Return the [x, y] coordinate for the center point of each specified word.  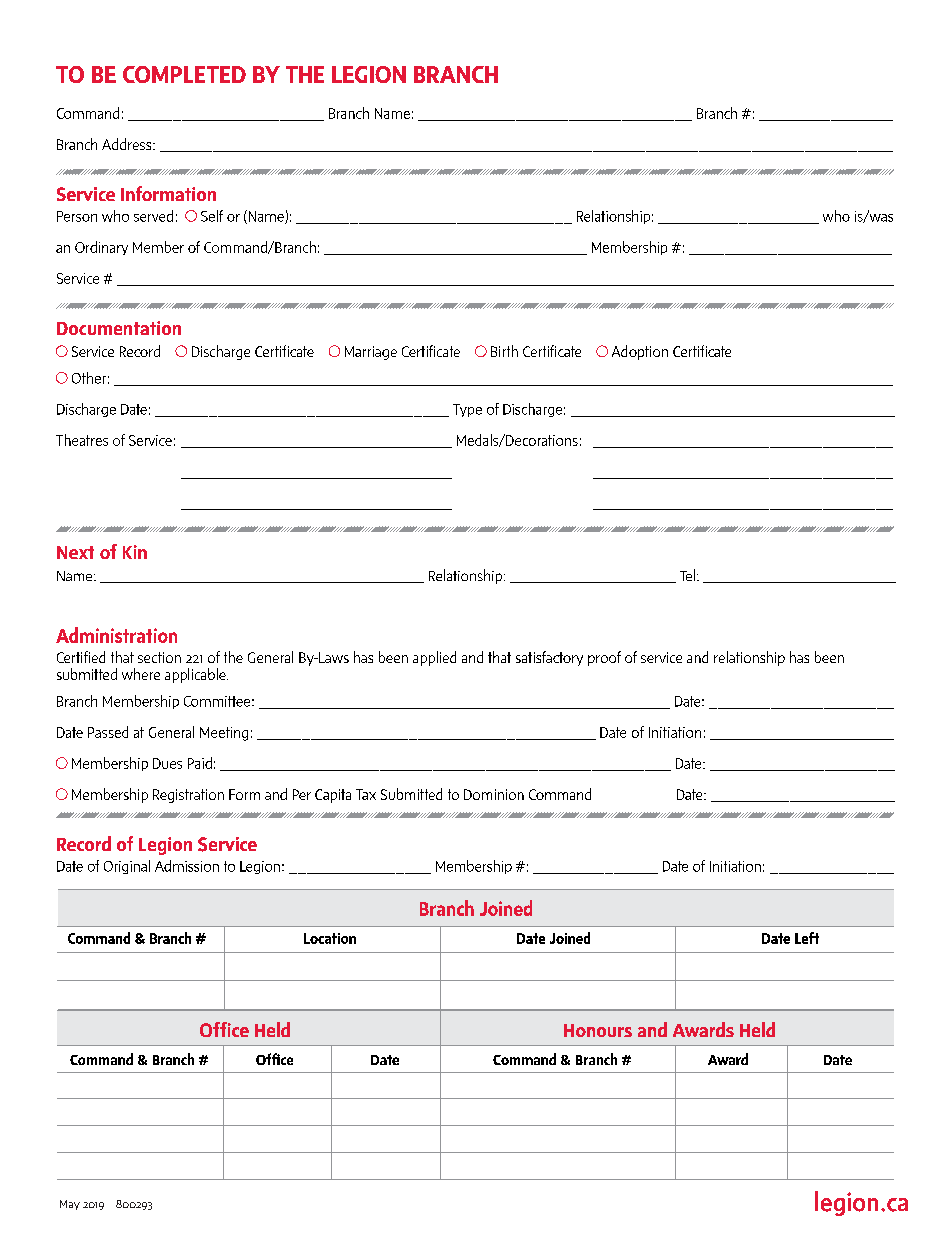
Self [212, 216]
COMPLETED [184, 74]
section [159, 657]
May [70, 1205]
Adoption [640, 352]
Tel [687, 575]
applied [434, 658]
